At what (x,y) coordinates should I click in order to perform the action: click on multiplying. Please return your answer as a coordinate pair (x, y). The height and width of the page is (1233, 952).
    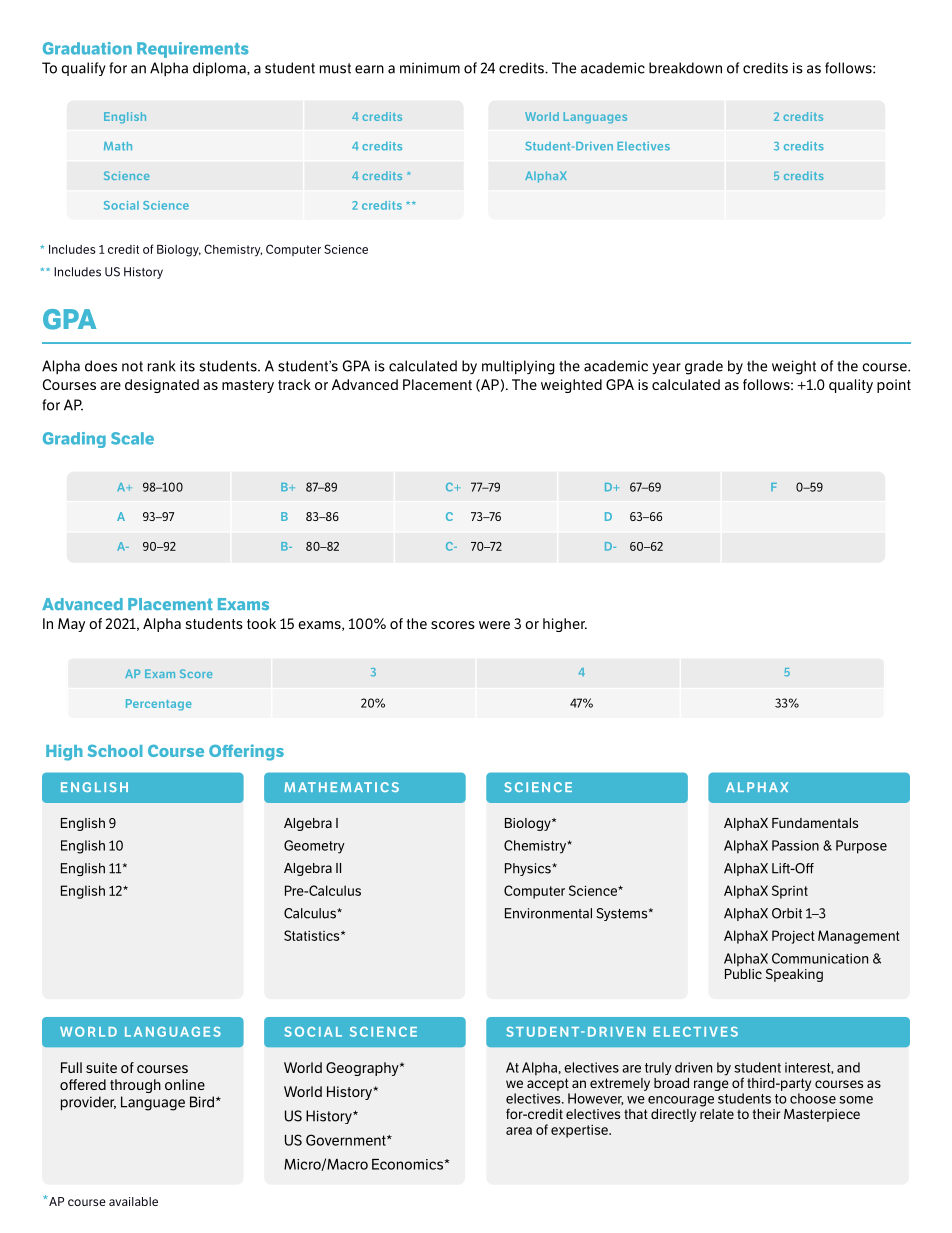
    Looking at the image, I should click on (518, 367).
